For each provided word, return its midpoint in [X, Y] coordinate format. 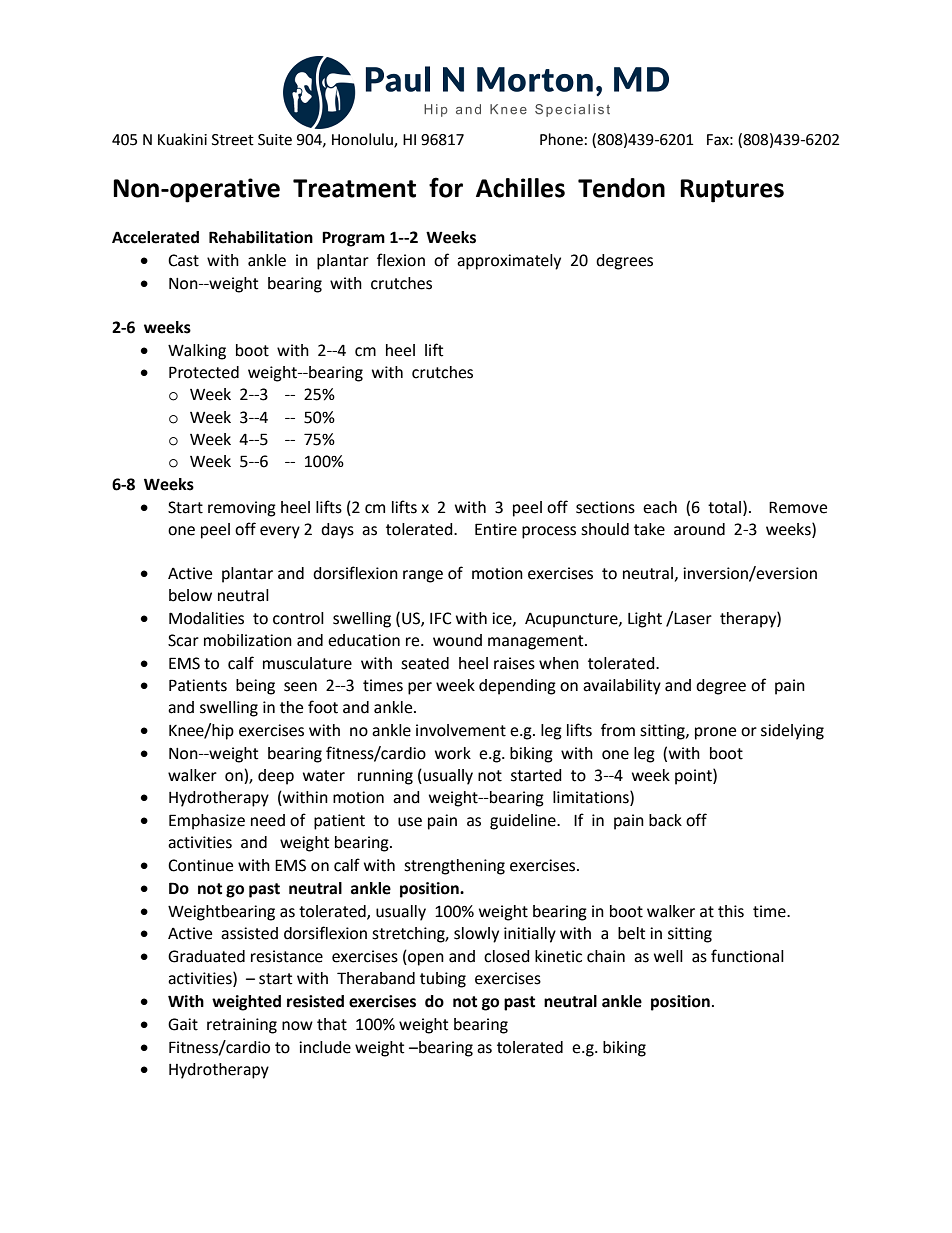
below [190, 595]
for [446, 187]
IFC [440, 618]
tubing [443, 980]
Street [233, 140]
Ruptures [732, 191]
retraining [242, 1026]
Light [645, 620]
